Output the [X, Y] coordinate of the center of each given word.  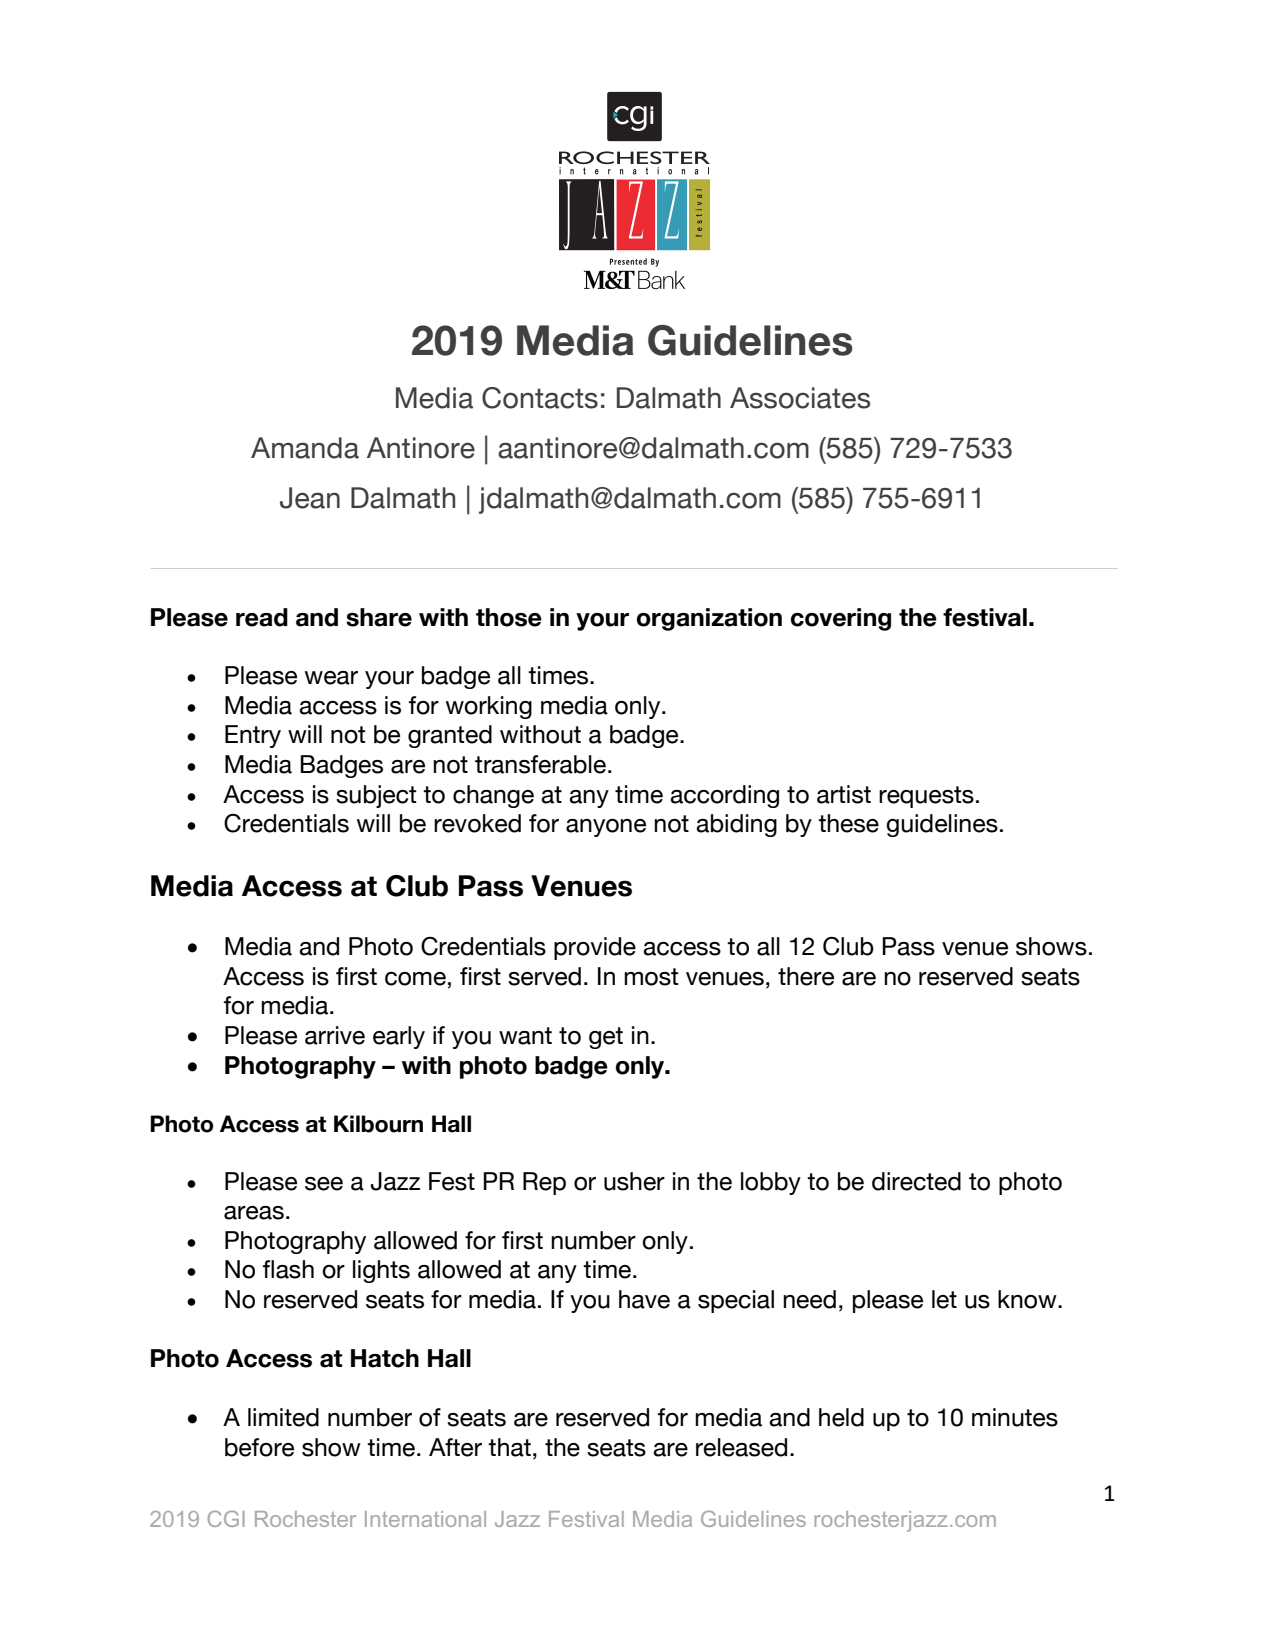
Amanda [305, 448]
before [259, 1447]
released [741, 1447]
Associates [800, 398]
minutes [1015, 1417]
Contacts [540, 398]
